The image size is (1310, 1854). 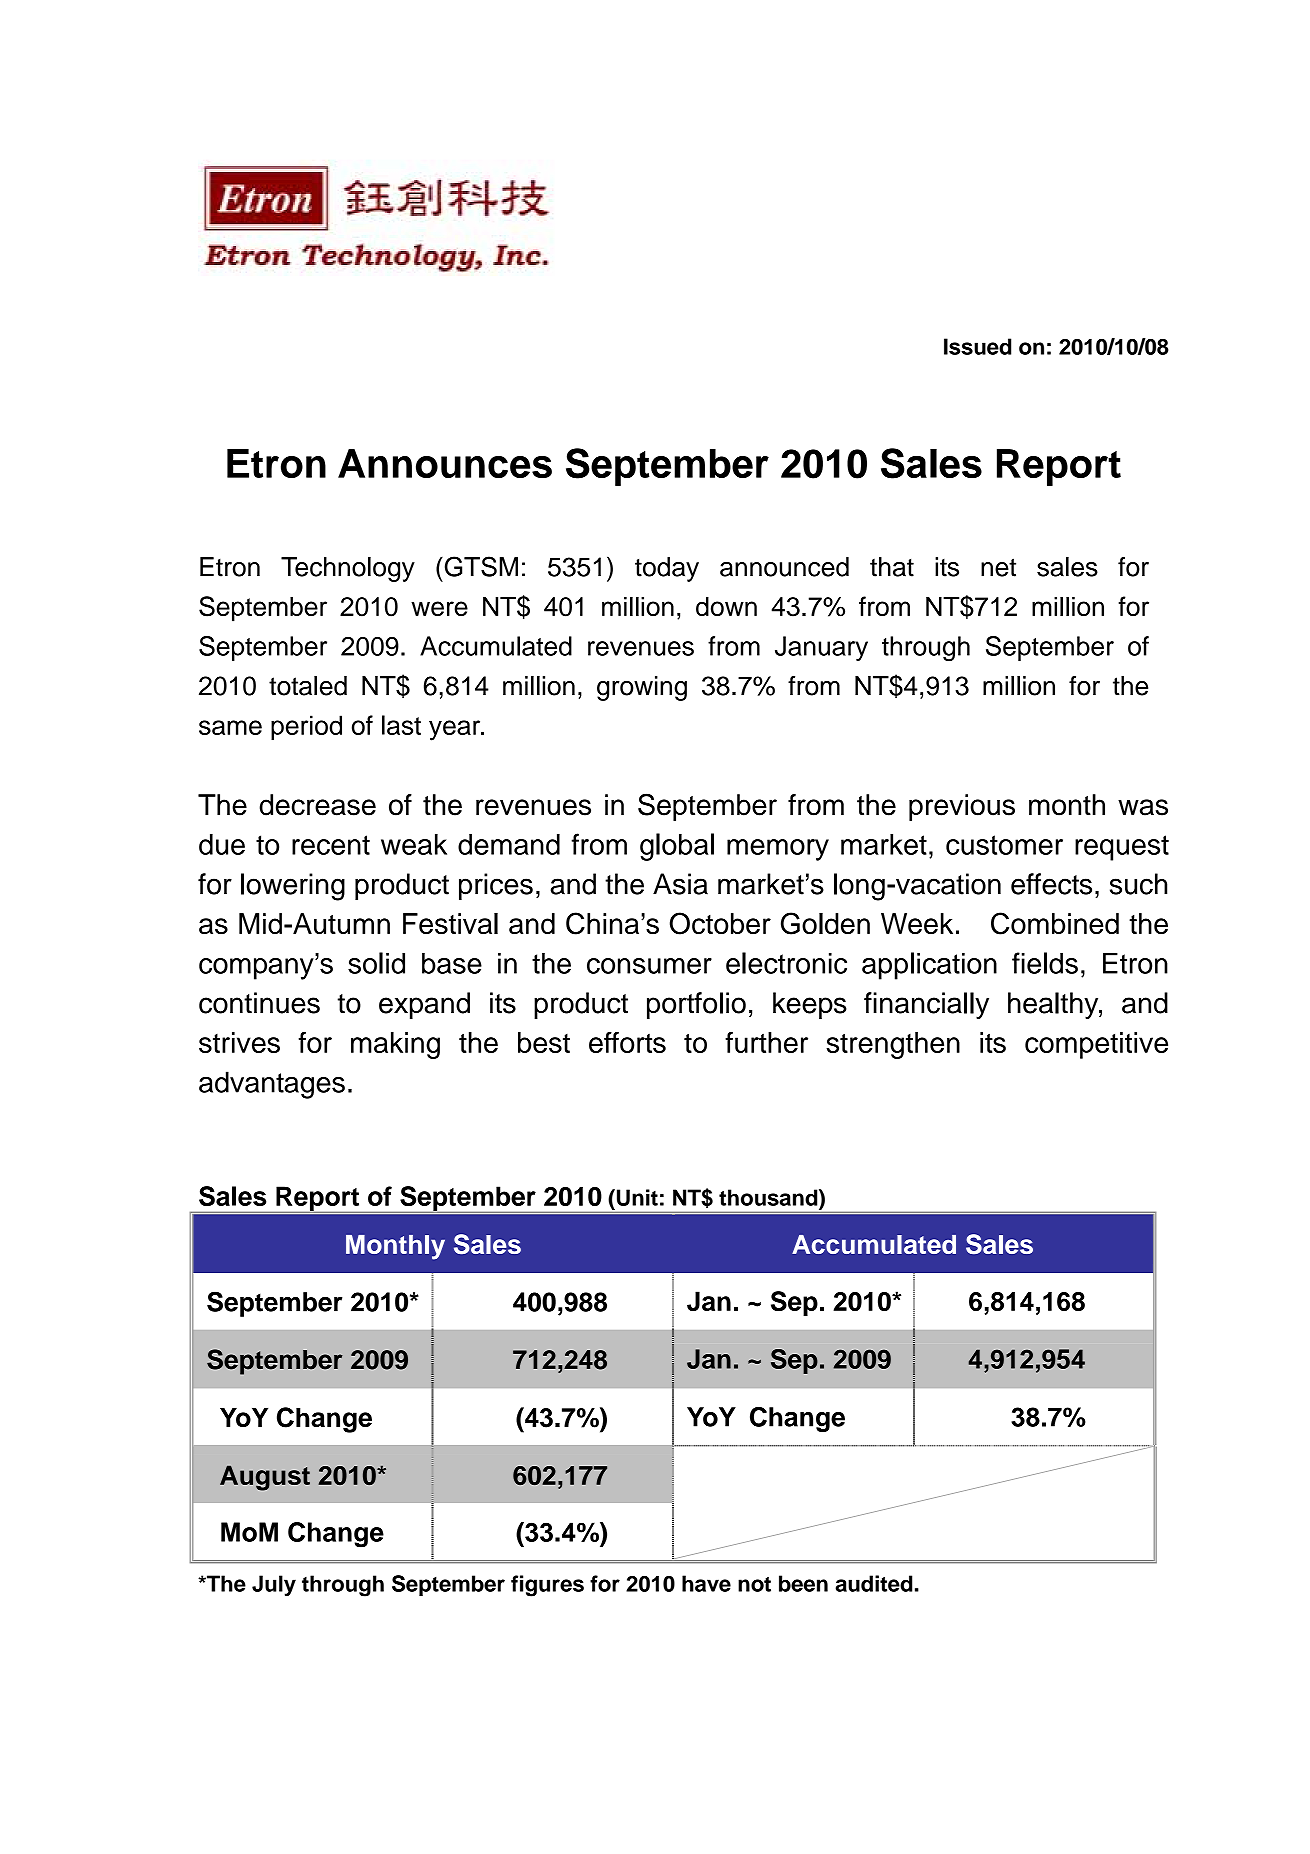 I want to click on July, so click(x=274, y=1586).
